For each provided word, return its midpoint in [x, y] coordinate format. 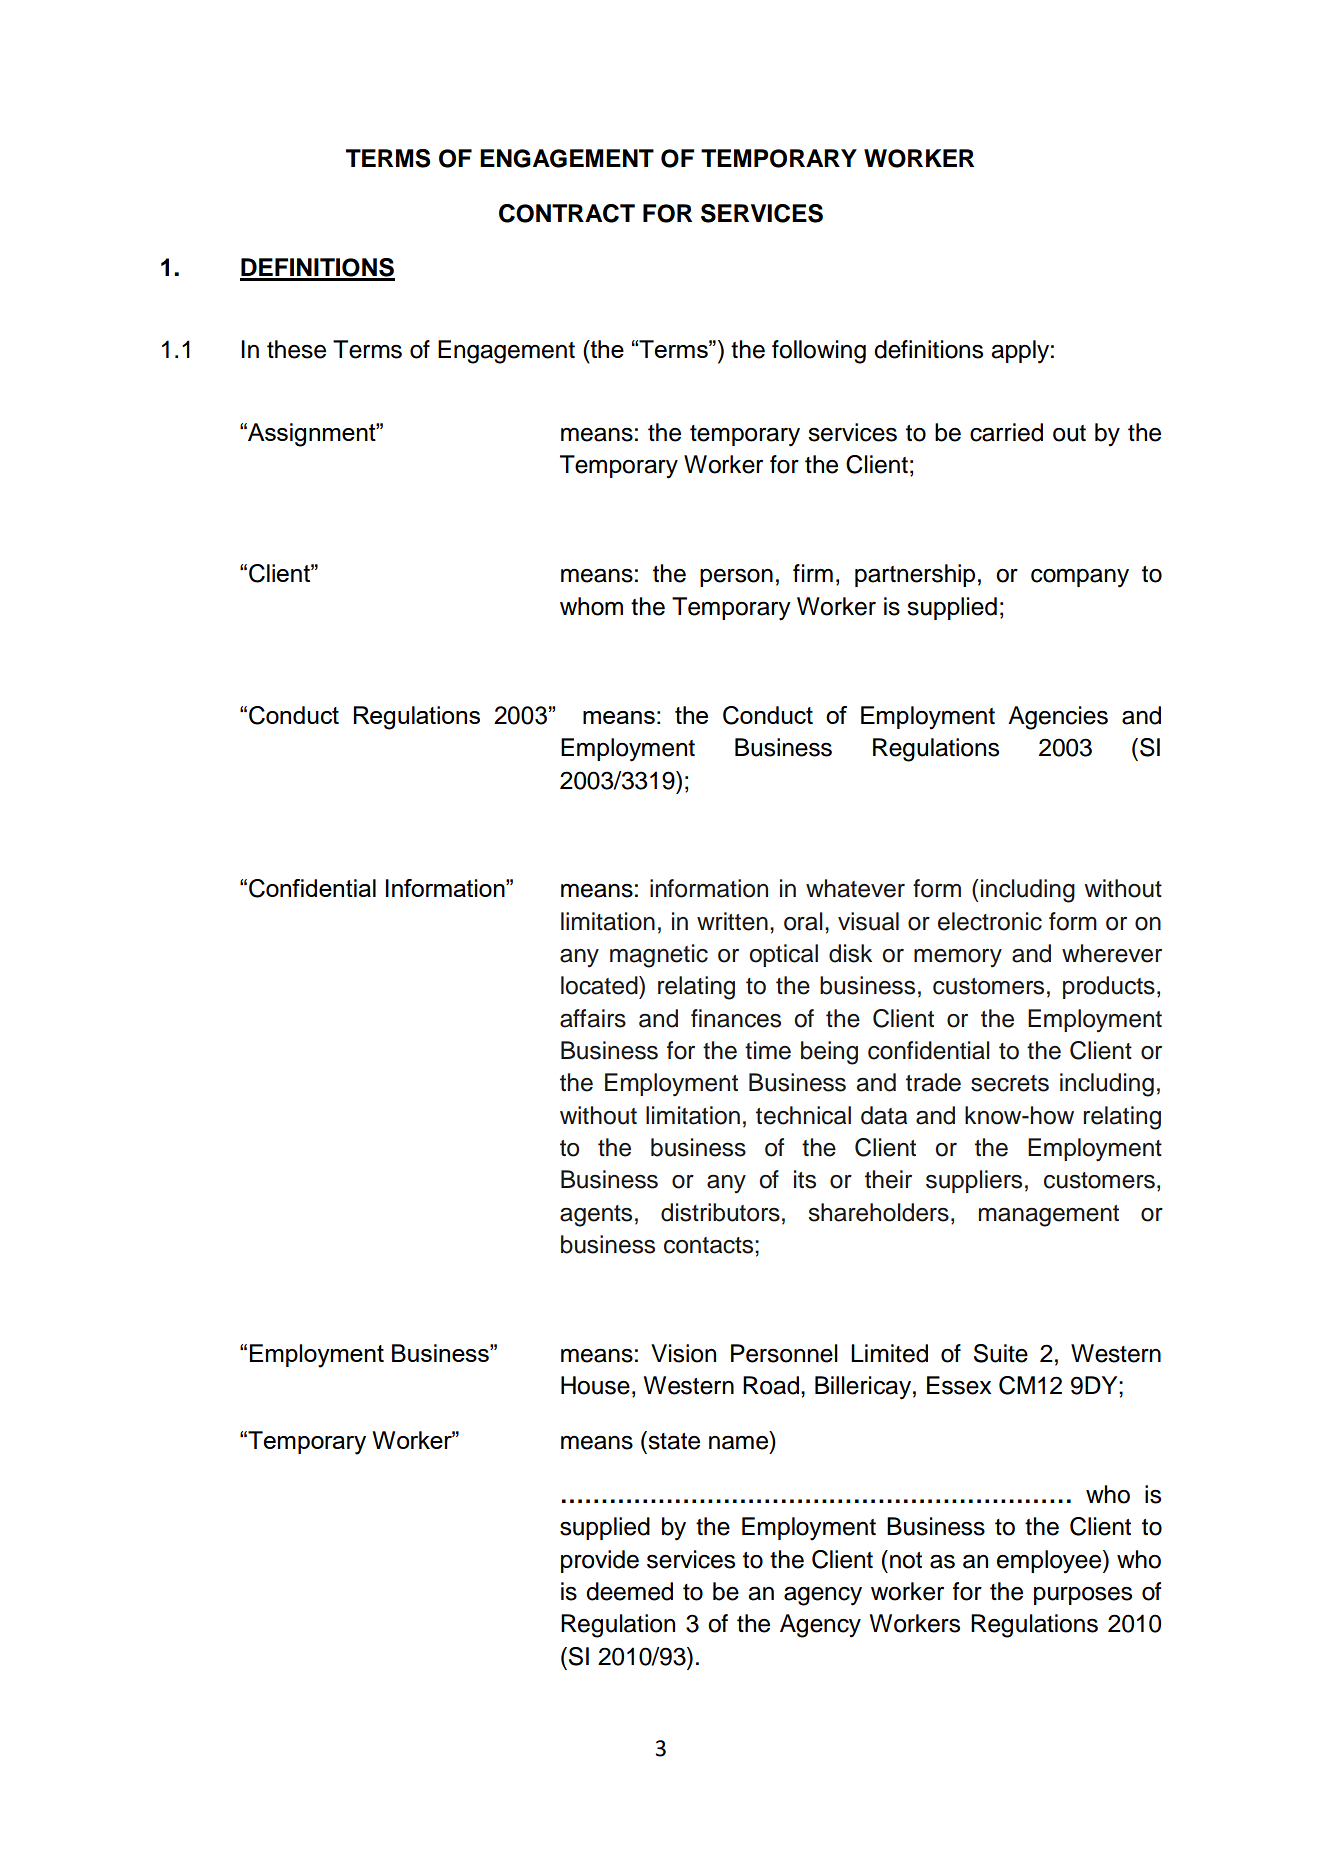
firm [813, 573]
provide [600, 1561]
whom [591, 606]
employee [1050, 1562]
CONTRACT [567, 213]
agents [596, 1216]
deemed [629, 1591]
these [296, 349]
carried [1006, 432]
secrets [1010, 1083]
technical [803, 1115]
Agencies [1058, 718]
